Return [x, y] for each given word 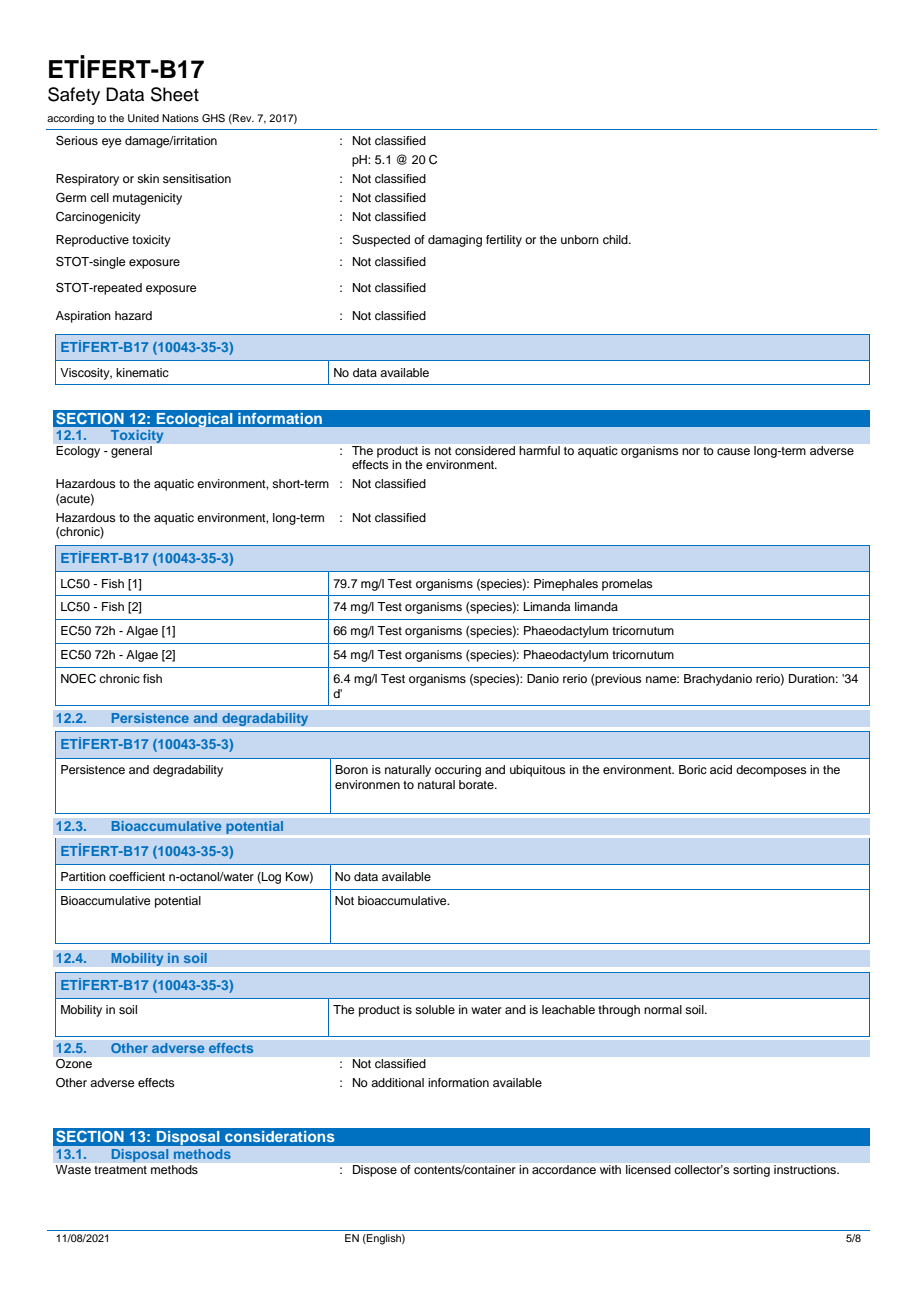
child [616, 239]
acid [721, 769]
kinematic [142, 372]
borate [477, 784]
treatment [120, 1170]
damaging [455, 241]
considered [485, 450]
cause [733, 451]
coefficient [137, 876]
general [131, 452]
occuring [458, 771]
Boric [693, 769]
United [143, 118]
